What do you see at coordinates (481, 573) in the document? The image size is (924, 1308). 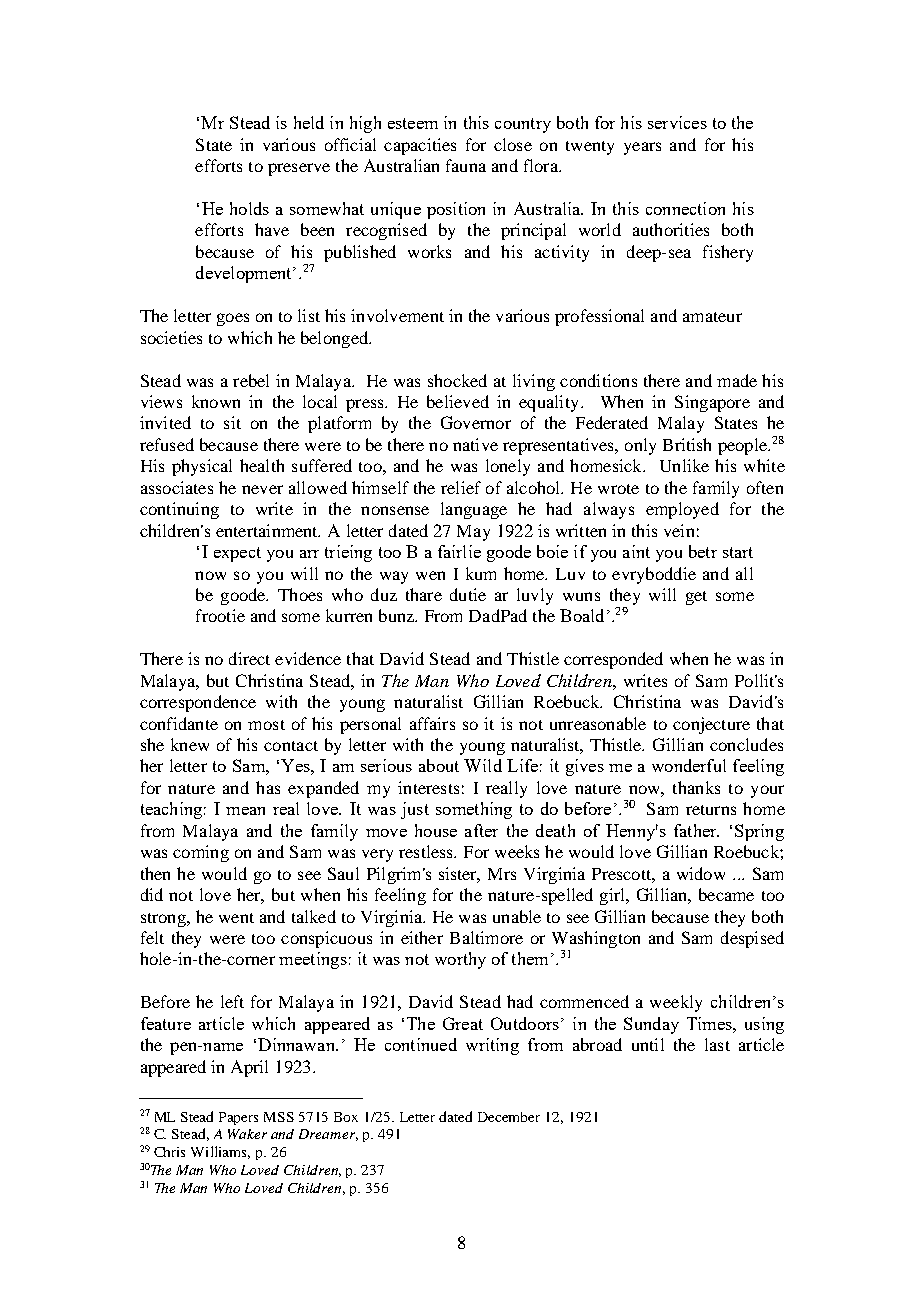 I see `kum` at bounding box center [481, 573].
